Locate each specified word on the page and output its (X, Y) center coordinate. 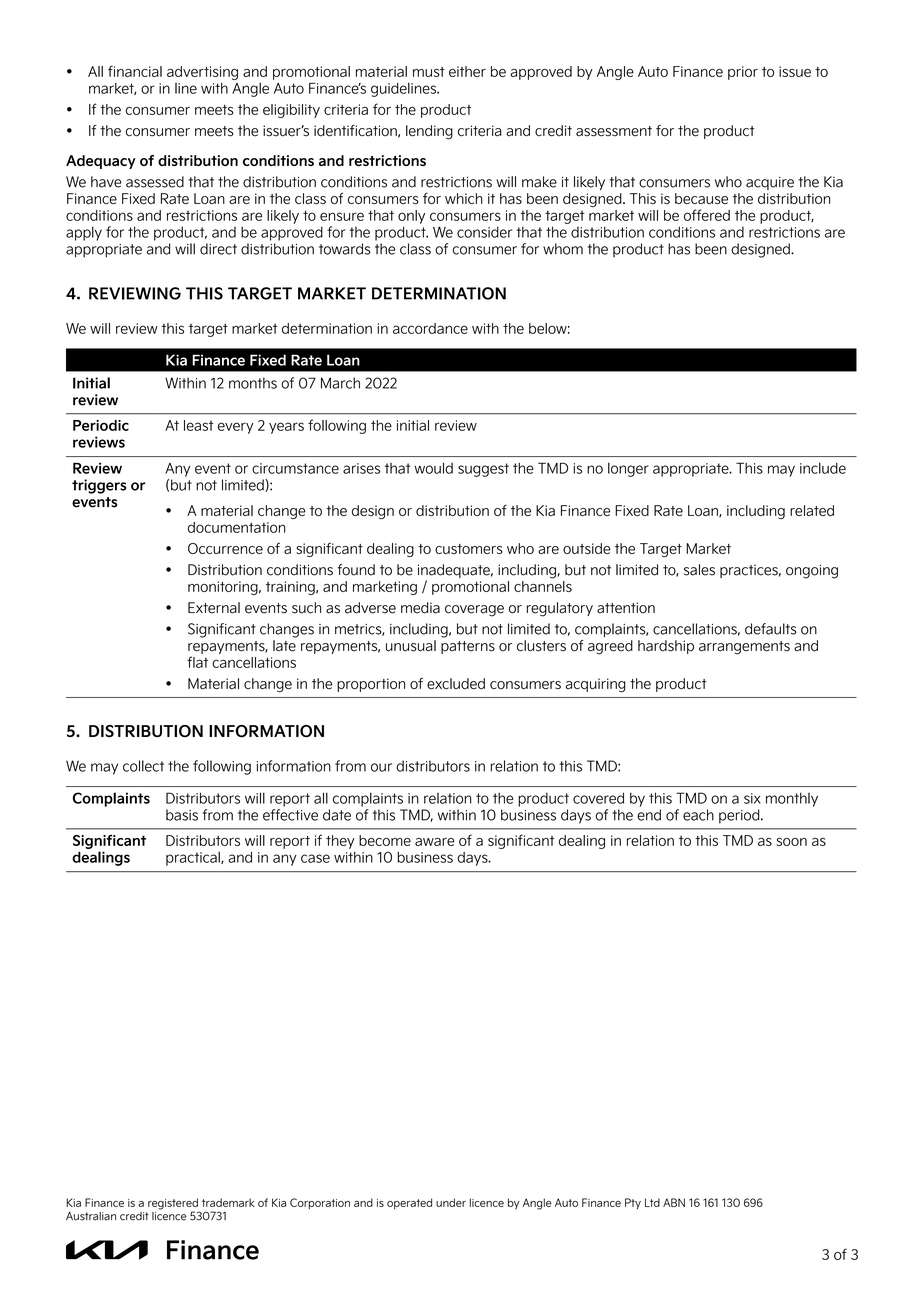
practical (194, 858)
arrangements (744, 648)
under (451, 1202)
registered (174, 1205)
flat (197, 662)
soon (791, 842)
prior (743, 73)
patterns (468, 647)
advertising (202, 73)
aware (435, 842)
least (198, 425)
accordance (430, 328)
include (823, 468)
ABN (674, 1202)
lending (429, 132)
